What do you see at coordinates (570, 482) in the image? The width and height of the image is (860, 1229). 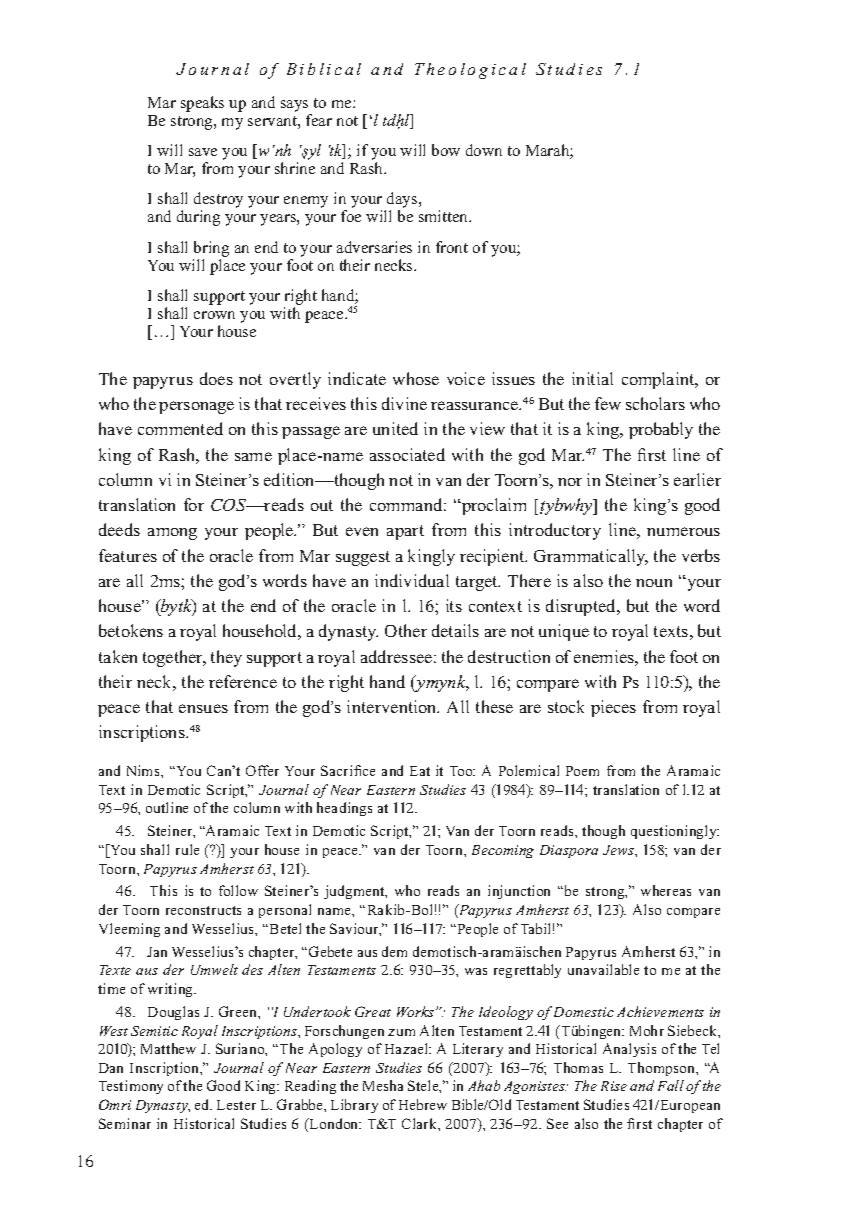 I see `nor` at bounding box center [570, 482].
